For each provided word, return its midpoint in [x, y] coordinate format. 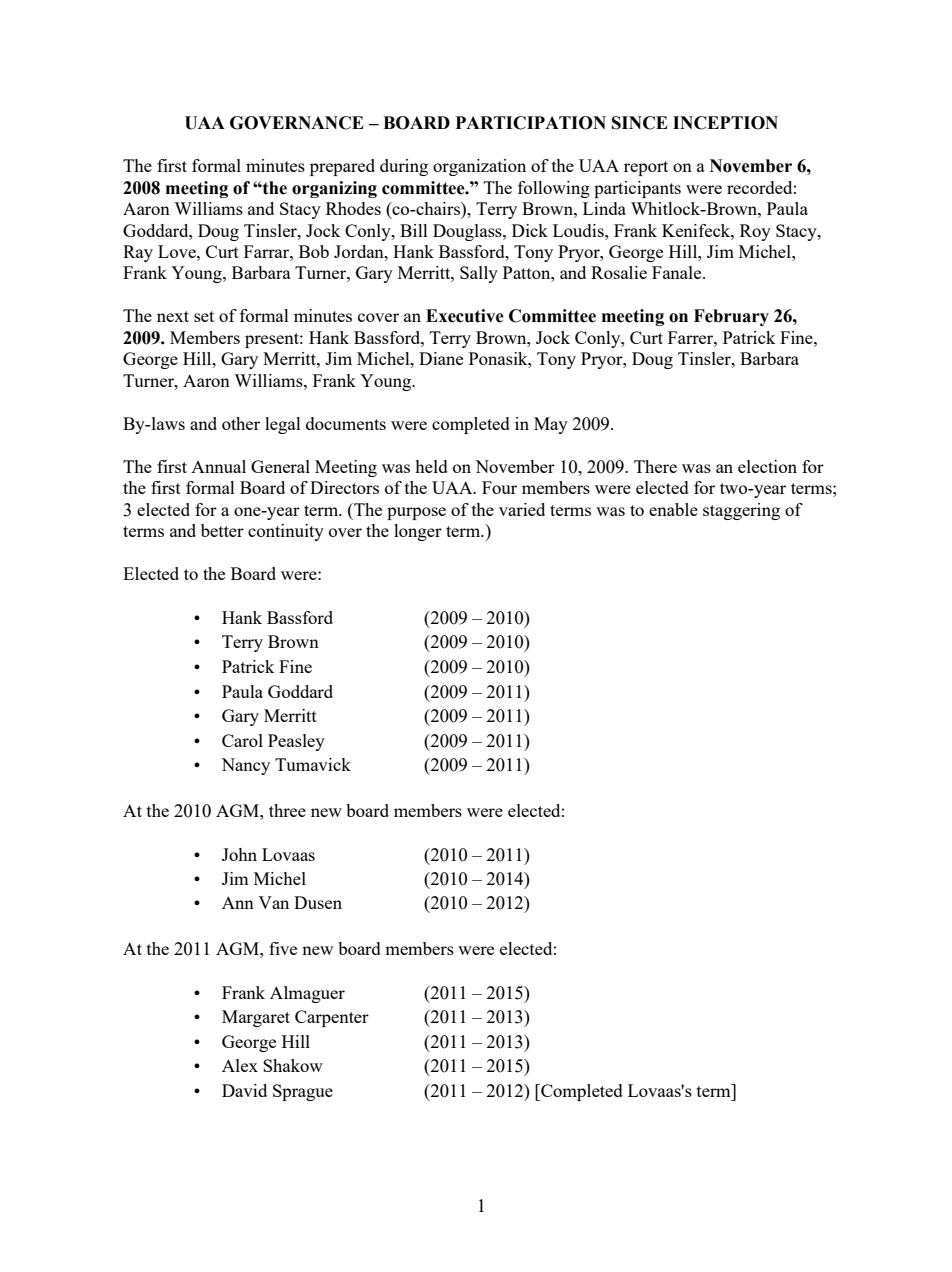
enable [673, 509]
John [239, 854]
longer [418, 532]
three [287, 810]
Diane [441, 358]
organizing [334, 189]
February [731, 317]
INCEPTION [725, 123]
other [241, 423]
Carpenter [332, 1018]
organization [479, 167]
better [222, 530]
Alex [240, 1065]
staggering [741, 511]
